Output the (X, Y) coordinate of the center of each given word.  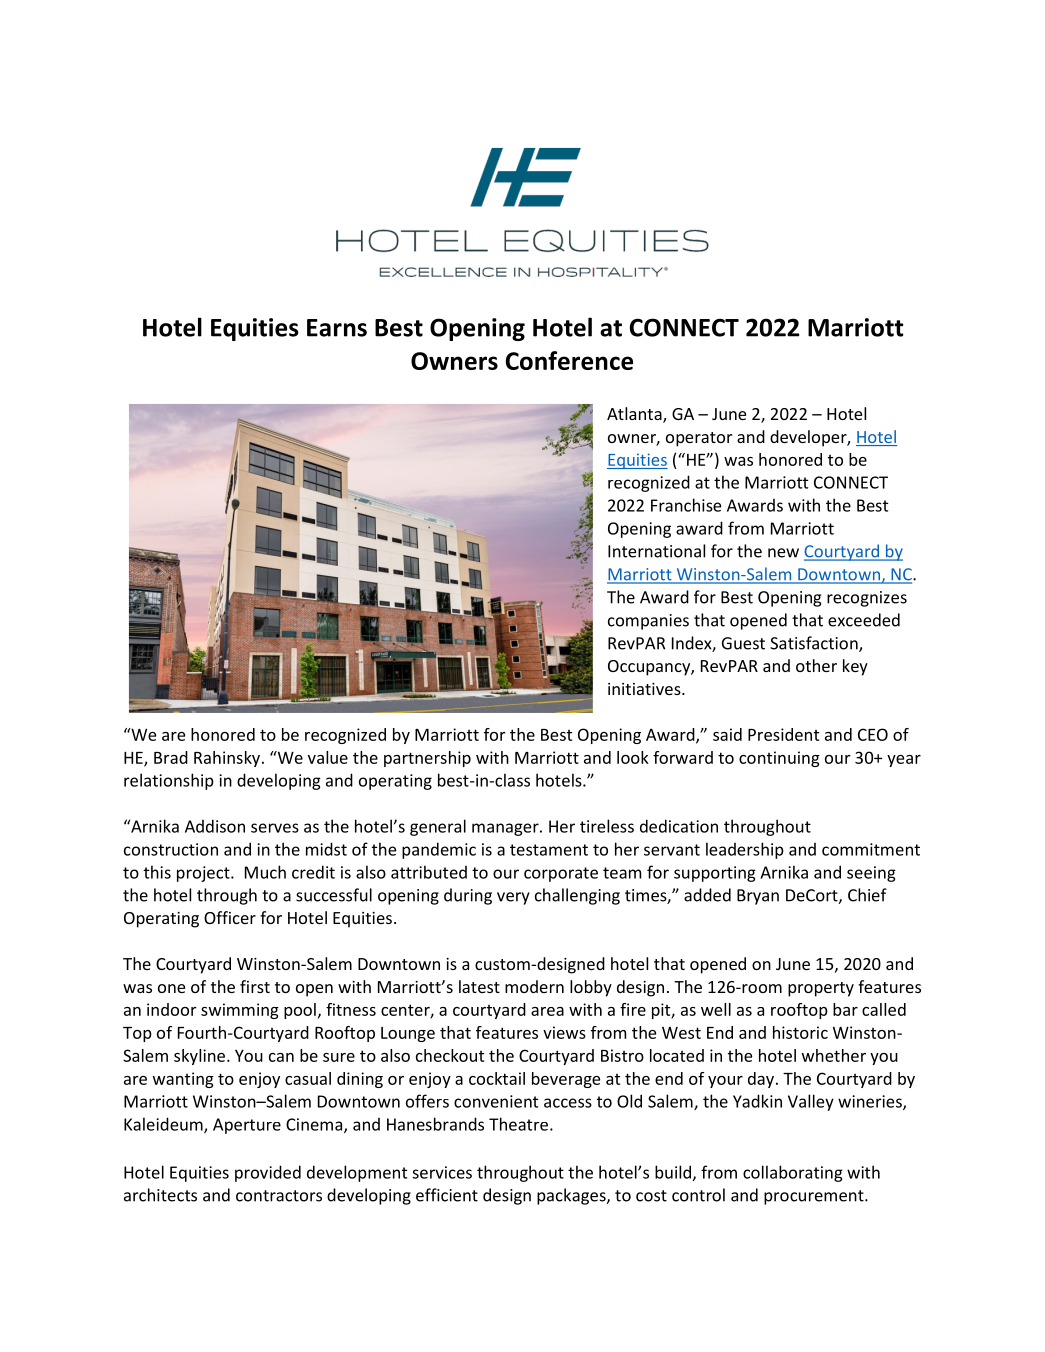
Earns (337, 328)
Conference (569, 360)
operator (699, 439)
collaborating (793, 1173)
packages (572, 1196)
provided (268, 1173)
